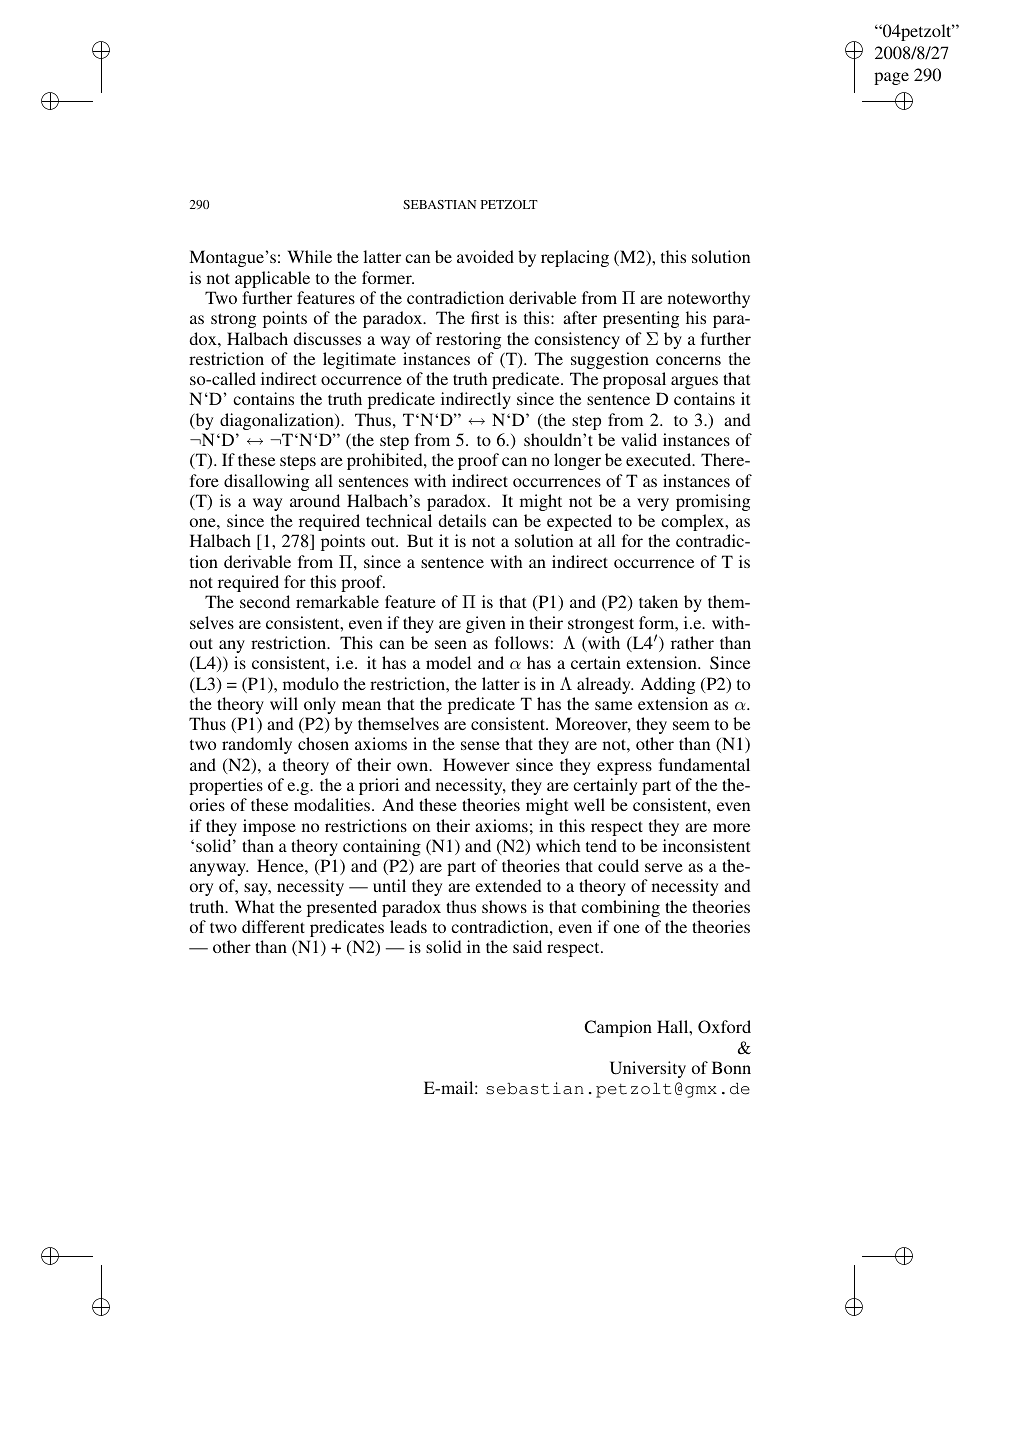 The height and width of the screenshot is (1429, 1010). I want to click on expected, so click(579, 522).
